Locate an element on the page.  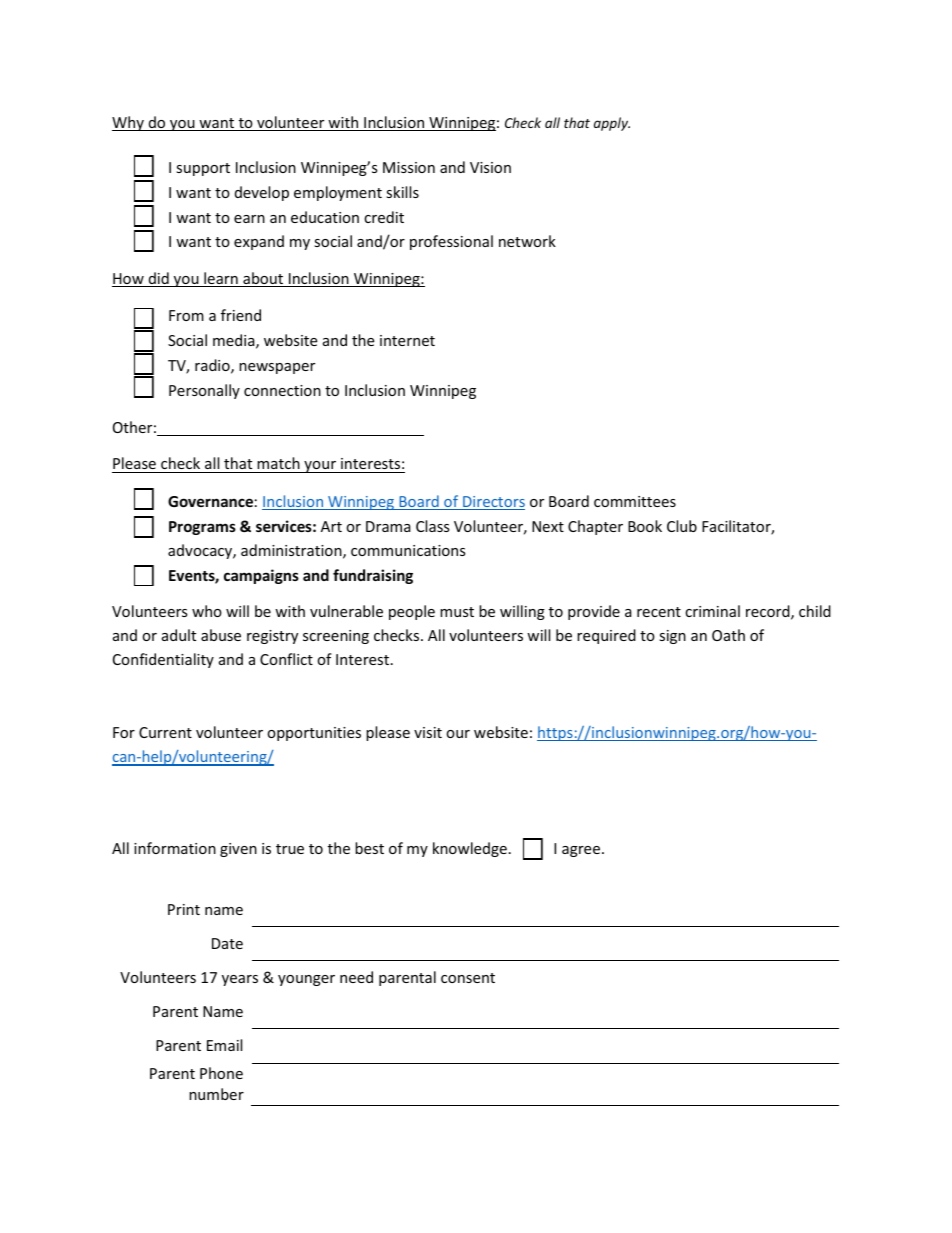
apply is located at coordinates (612, 124).
